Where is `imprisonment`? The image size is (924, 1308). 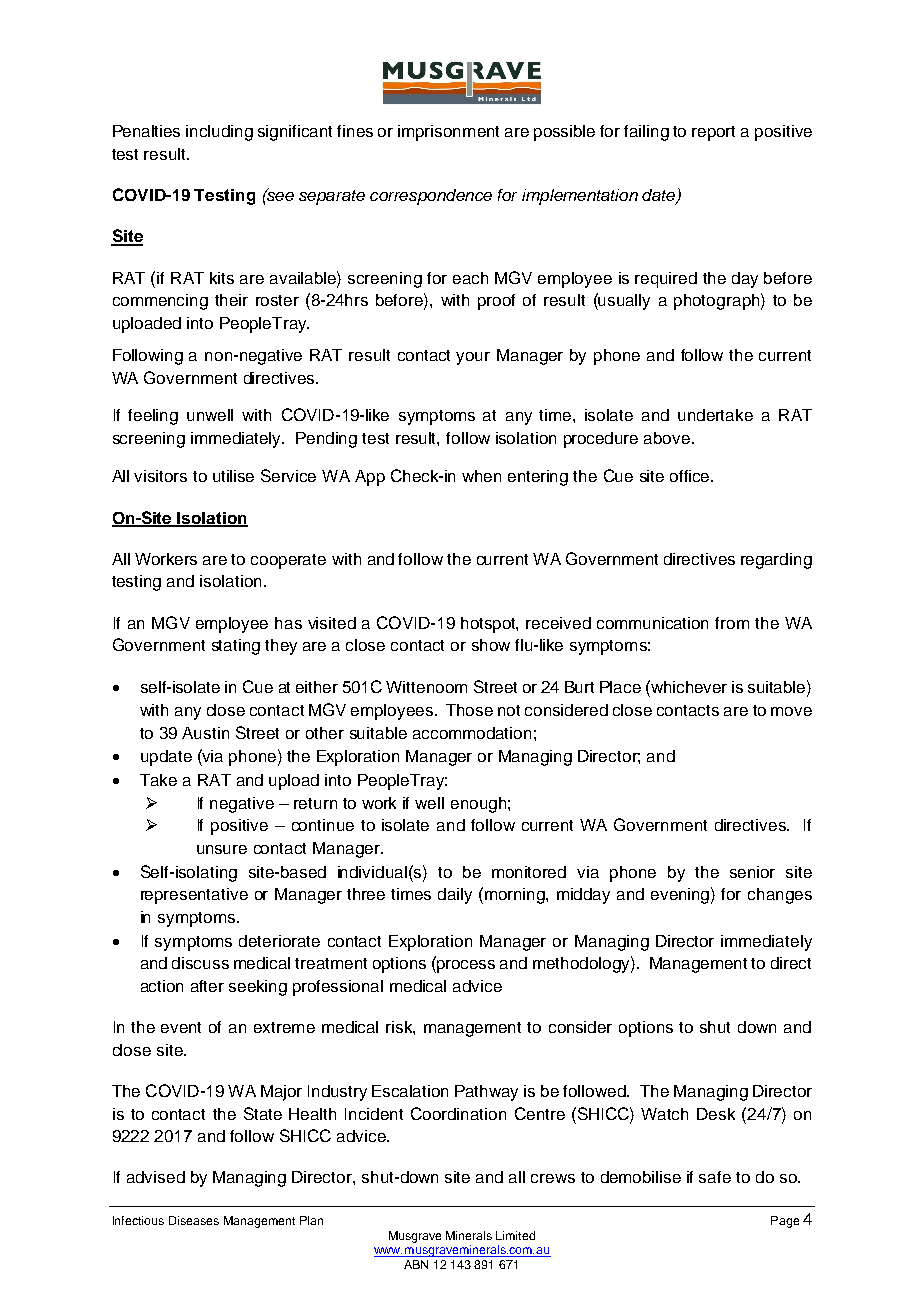 imprisonment is located at coordinates (448, 133).
